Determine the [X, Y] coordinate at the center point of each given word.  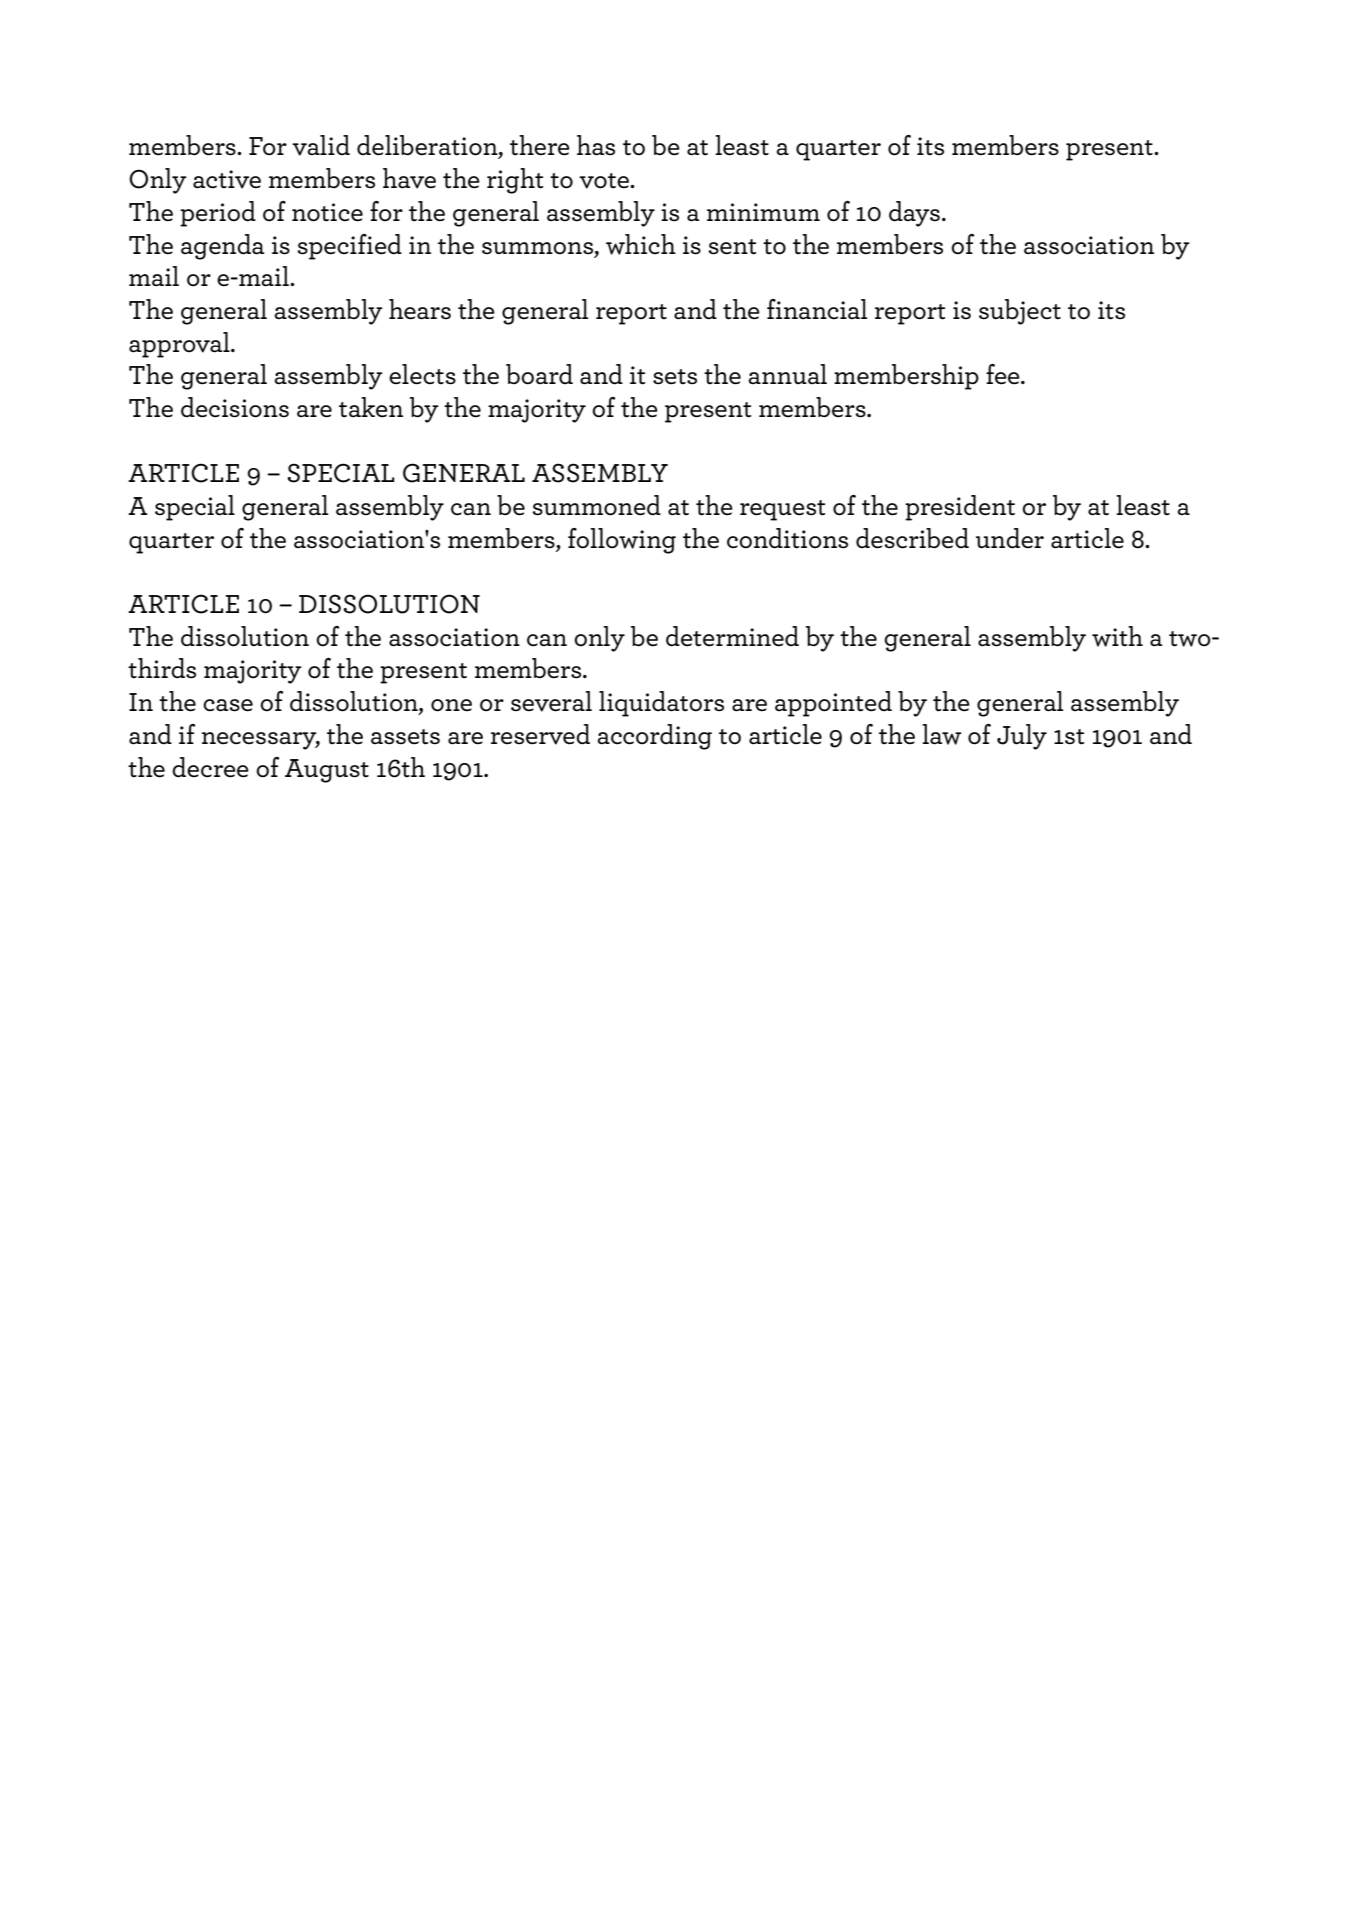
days [914, 214]
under [1010, 538]
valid [321, 145]
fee [1004, 374]
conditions [787, 538]
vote [605, 181]
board [539, 374]
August [327, 771]
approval [180, 345]
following [622, 541]
